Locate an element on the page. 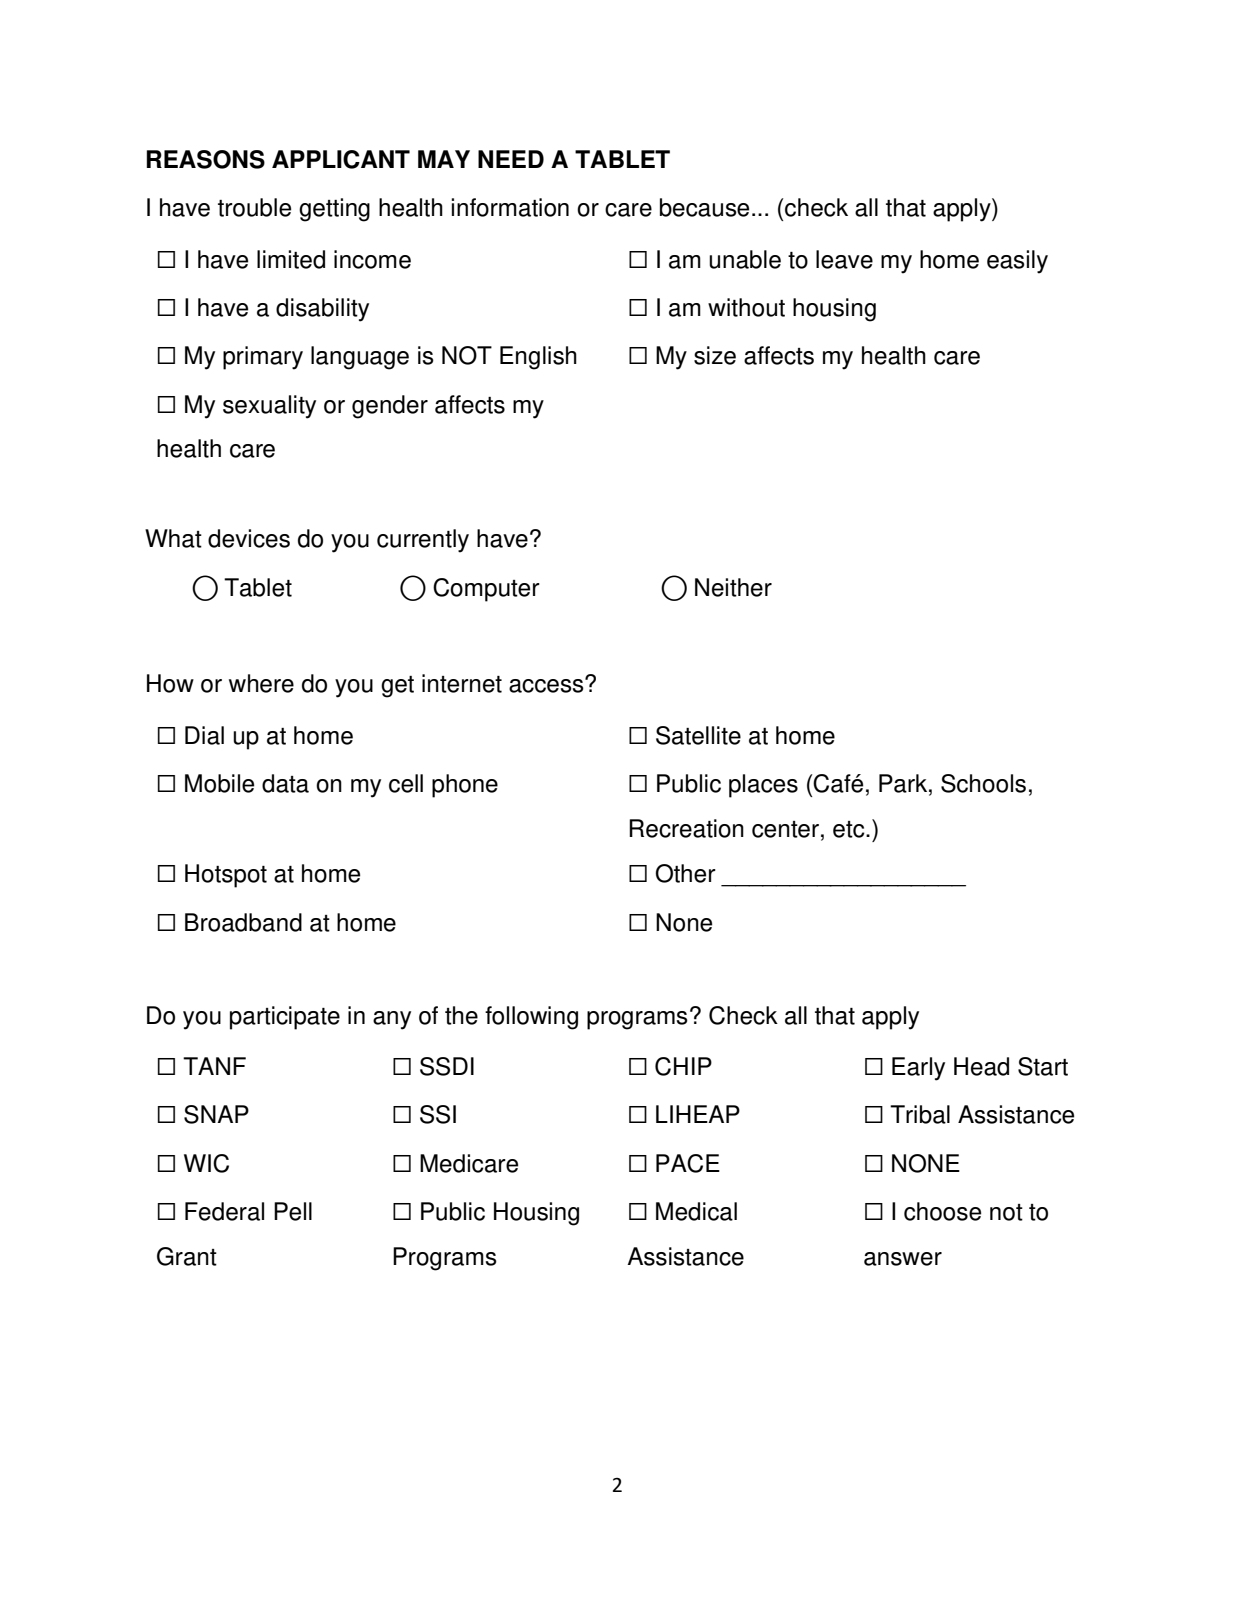 The height and width of the document is (1597, 1234). easily is located at coordinates (1017, 262).
